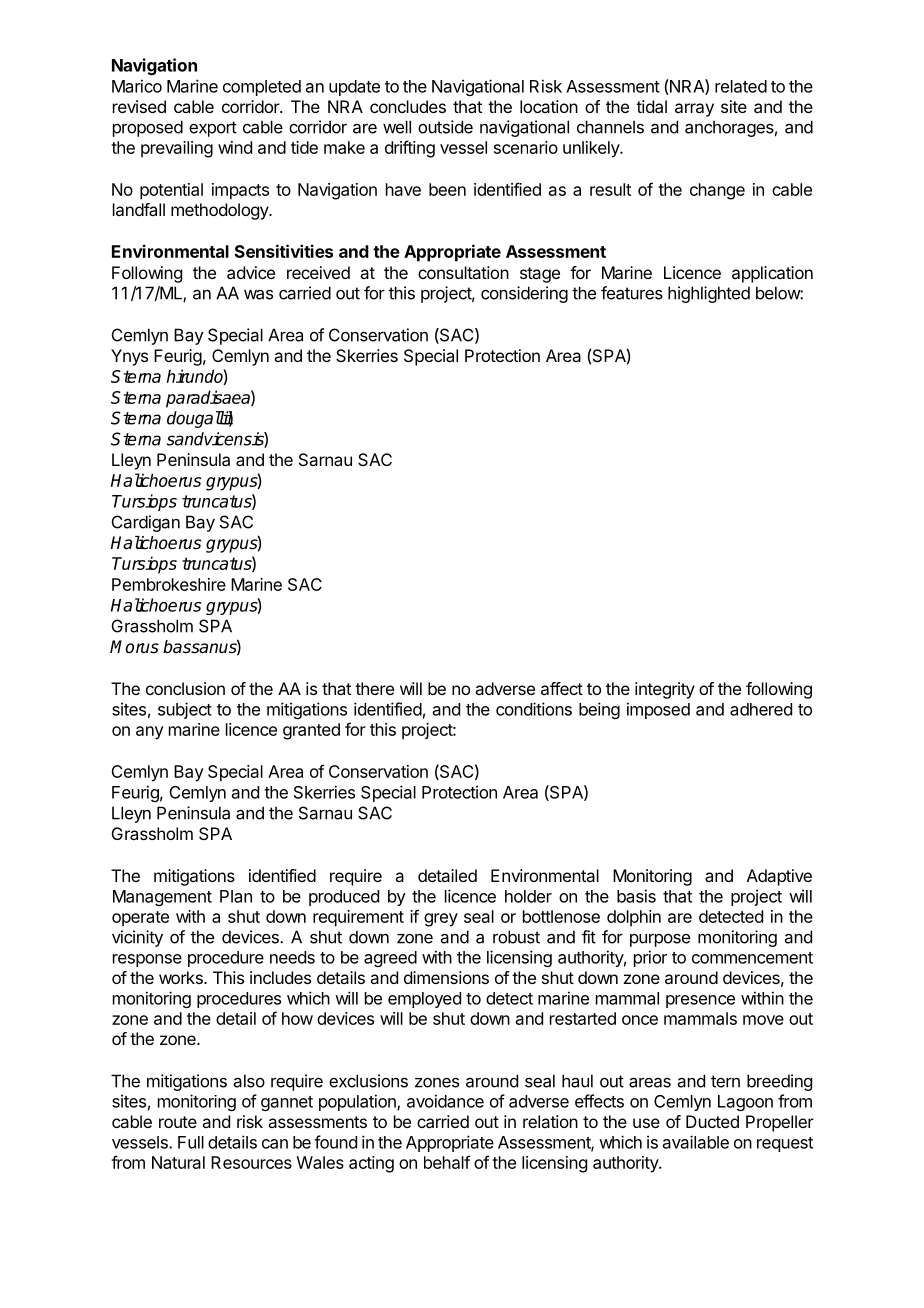 This image has width=924, height=1308. I want to click on Full, so click(191, 1142).
